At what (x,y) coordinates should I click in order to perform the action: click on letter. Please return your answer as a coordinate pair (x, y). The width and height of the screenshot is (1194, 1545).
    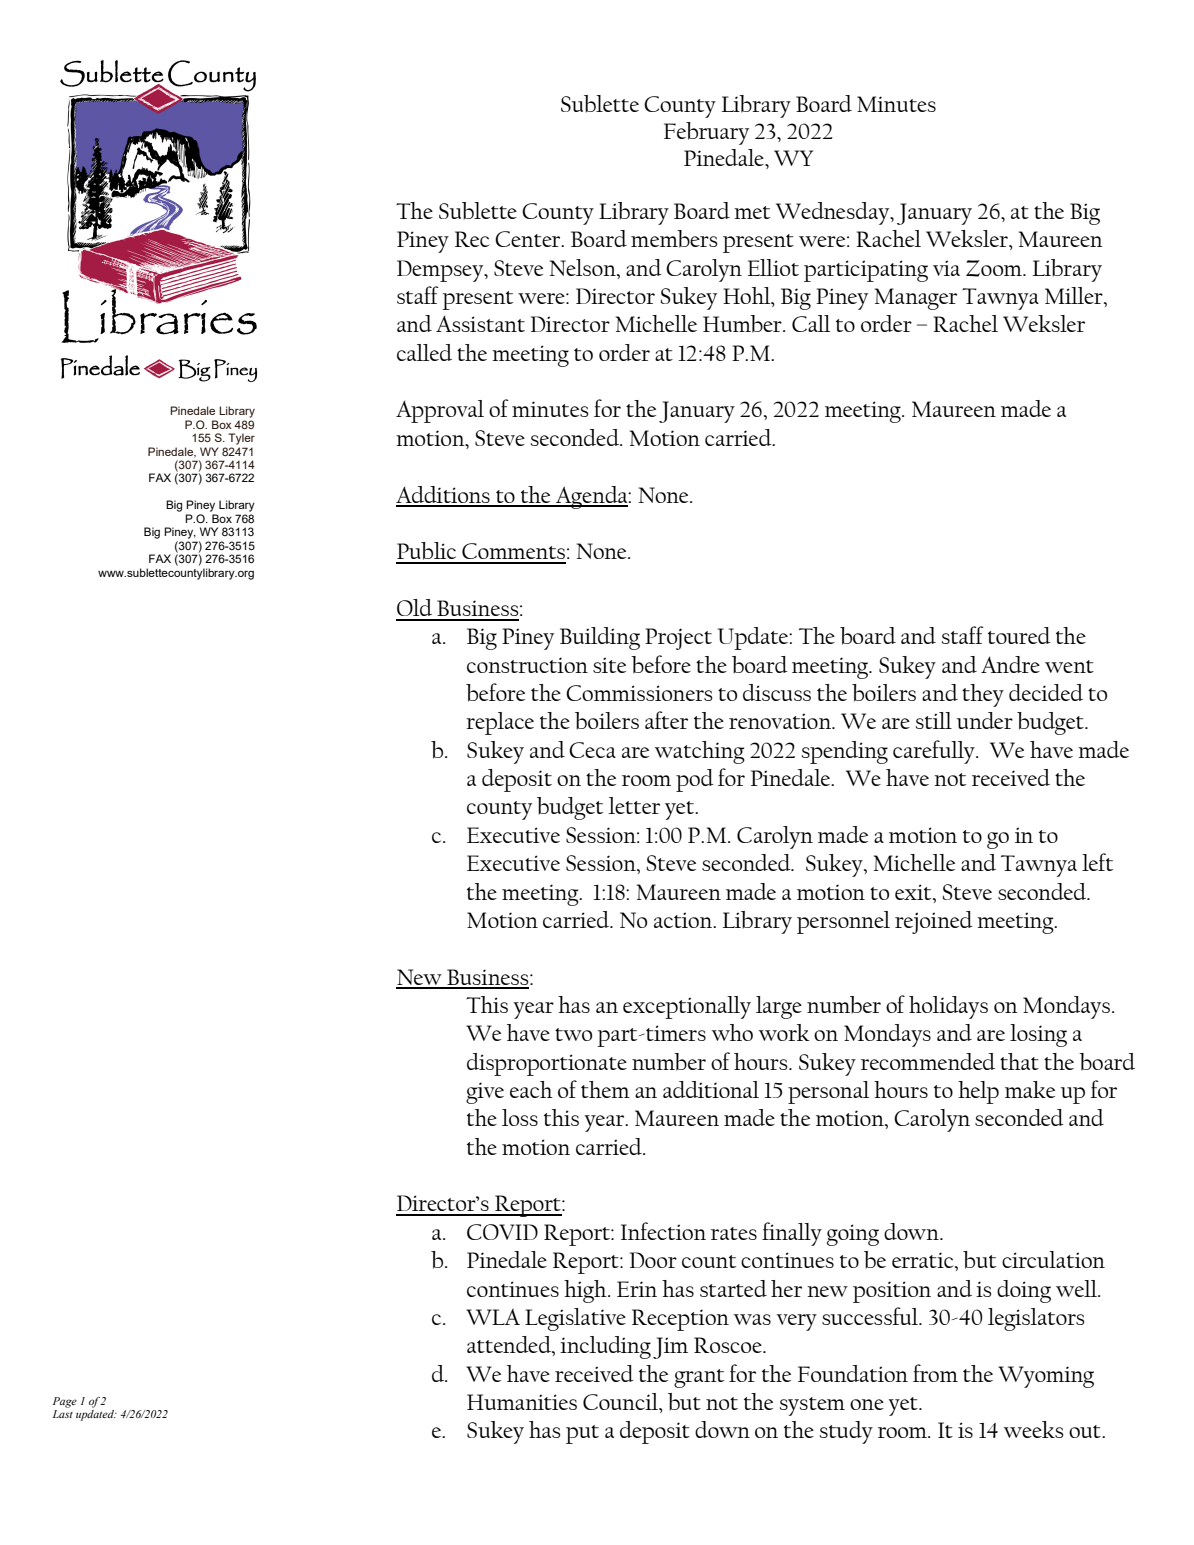
    Looking at the image, I should click on (634, 805).
